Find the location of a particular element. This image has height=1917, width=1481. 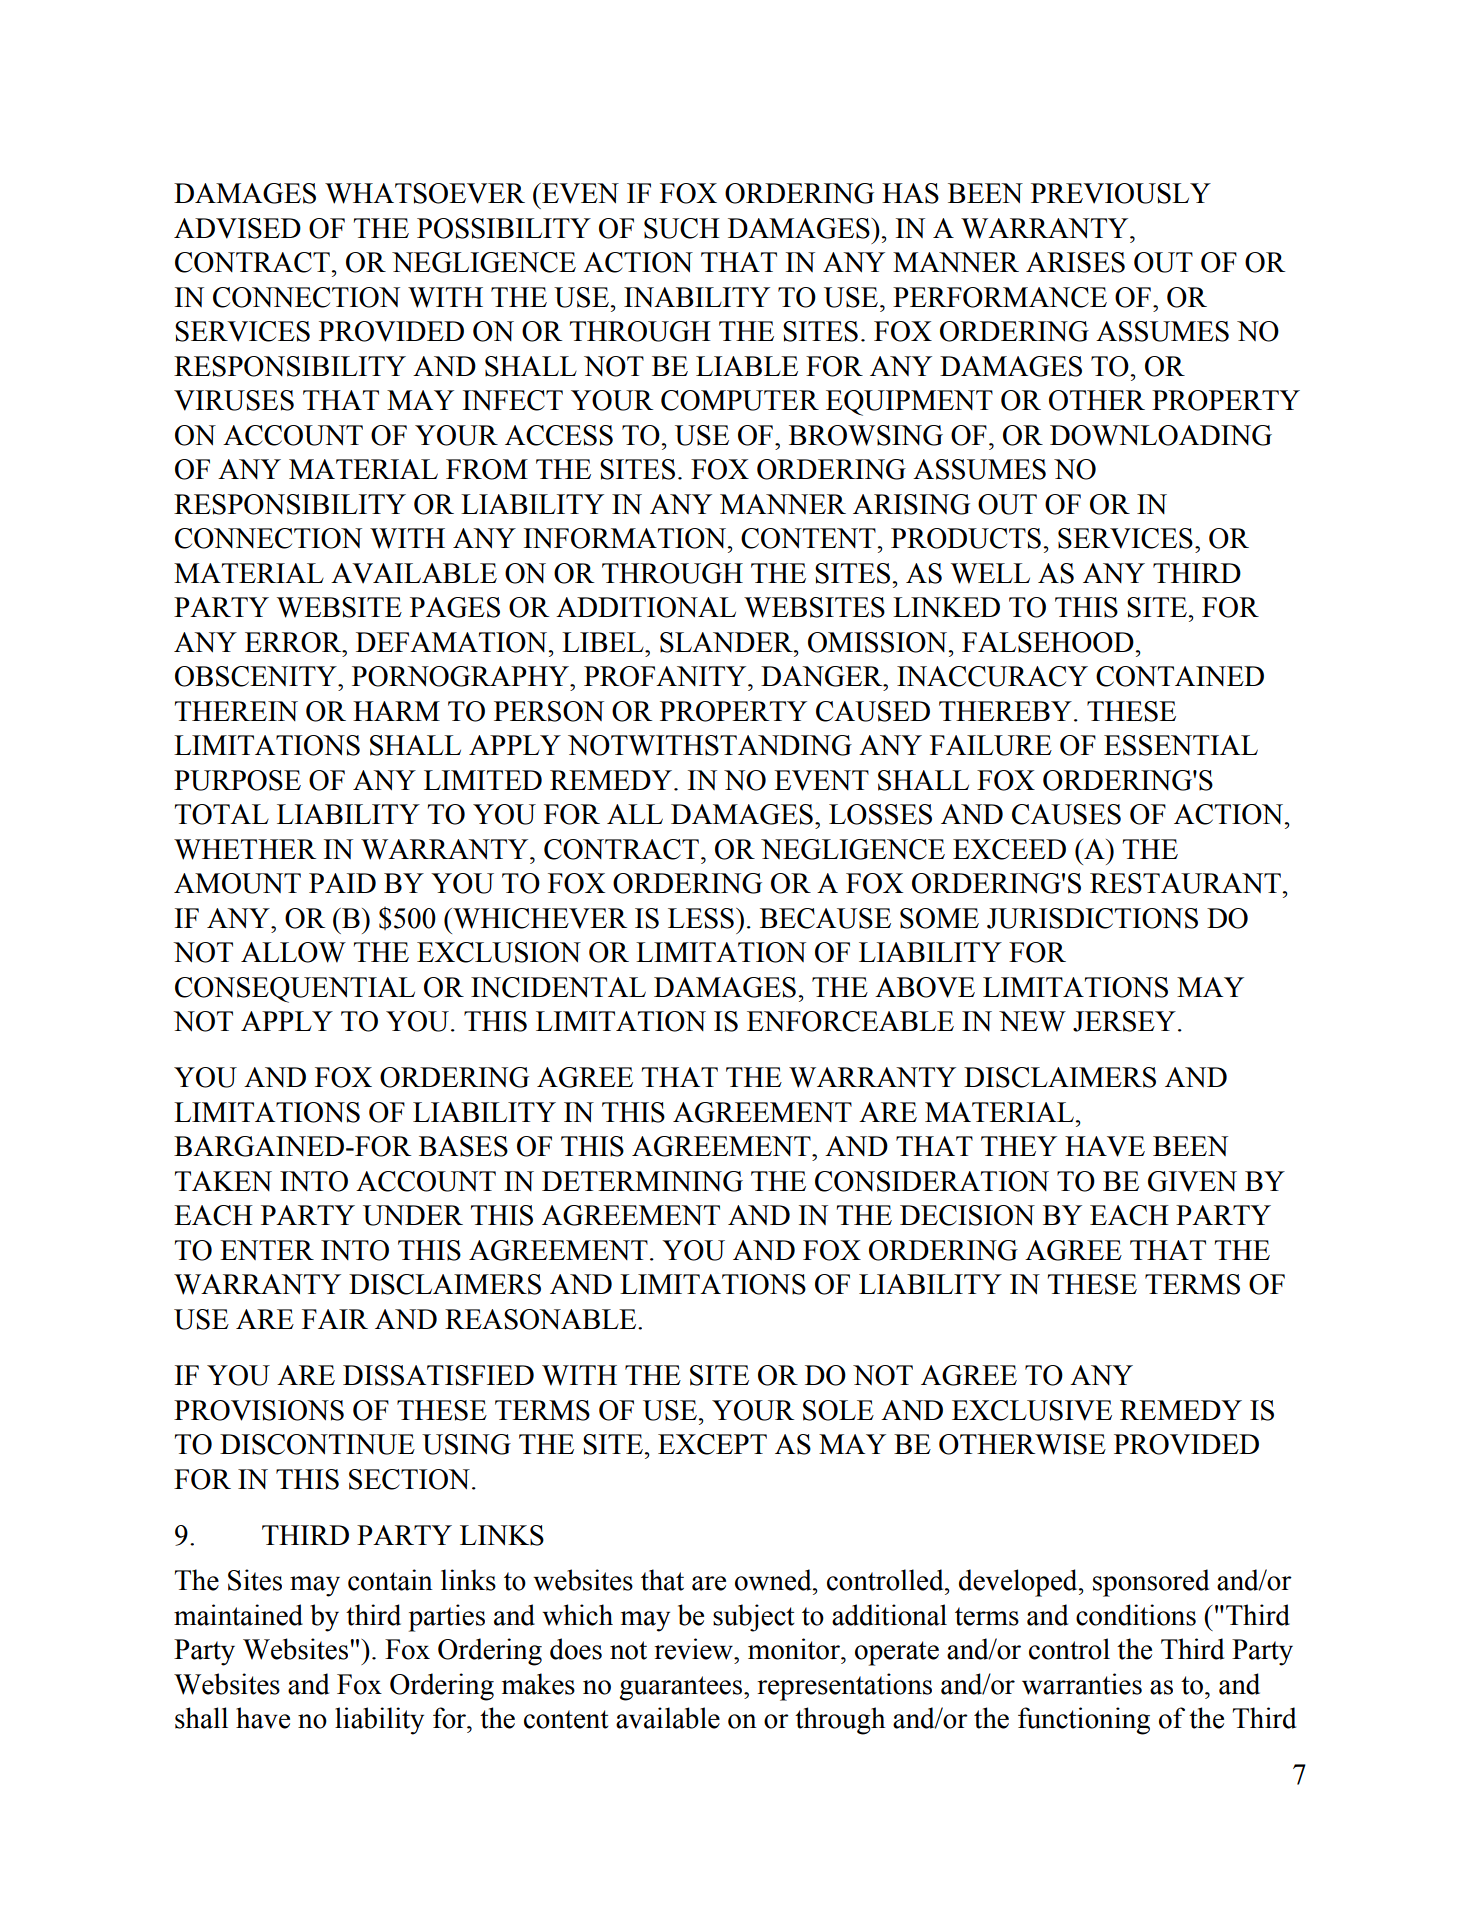

warranties is located at coordinates (1082, 1684).
